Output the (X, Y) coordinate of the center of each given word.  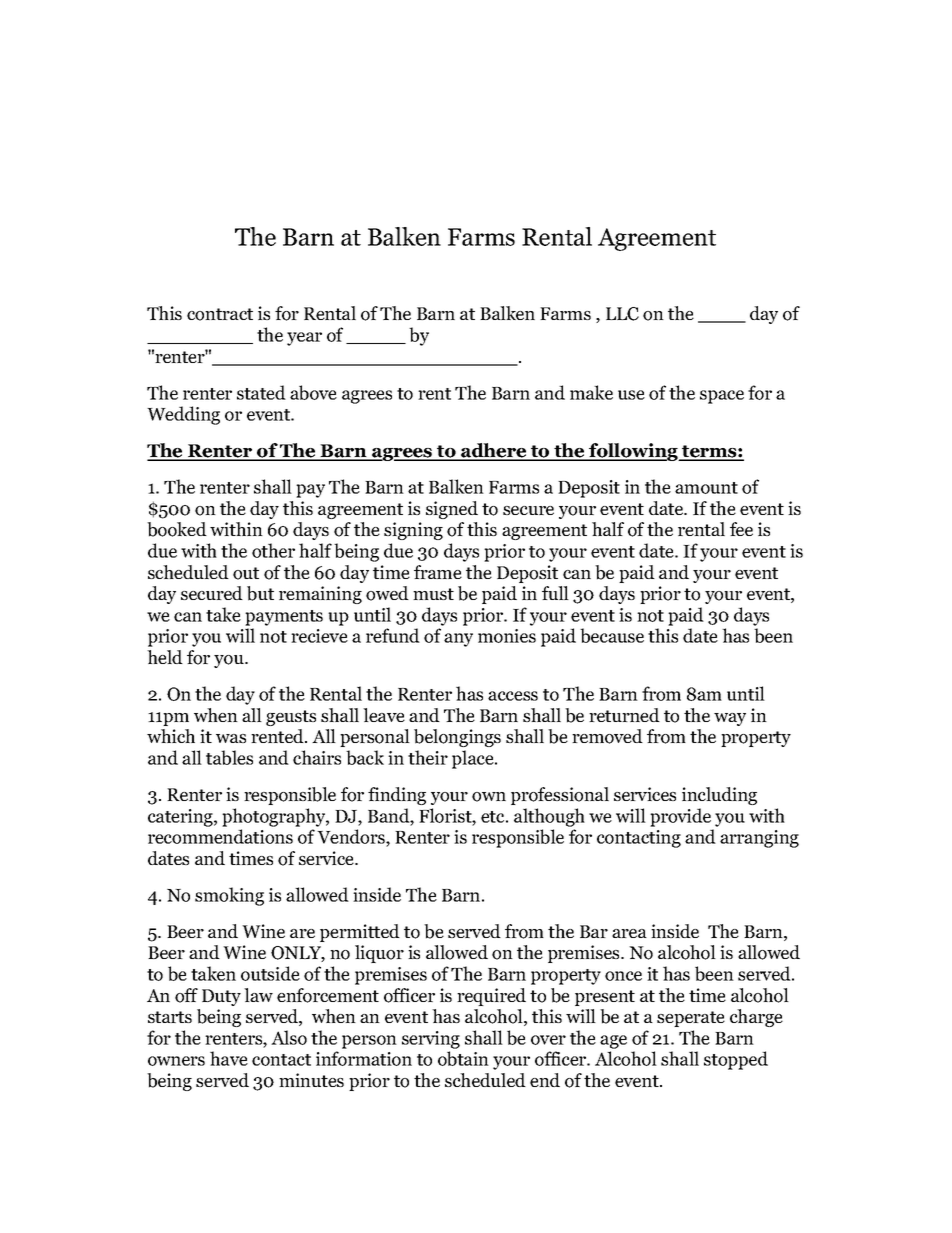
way (730, 719)
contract (220, 314)
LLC (622, 314)
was (231, 738)
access (513, 696)
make (591, 392)
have (229, 1058)
